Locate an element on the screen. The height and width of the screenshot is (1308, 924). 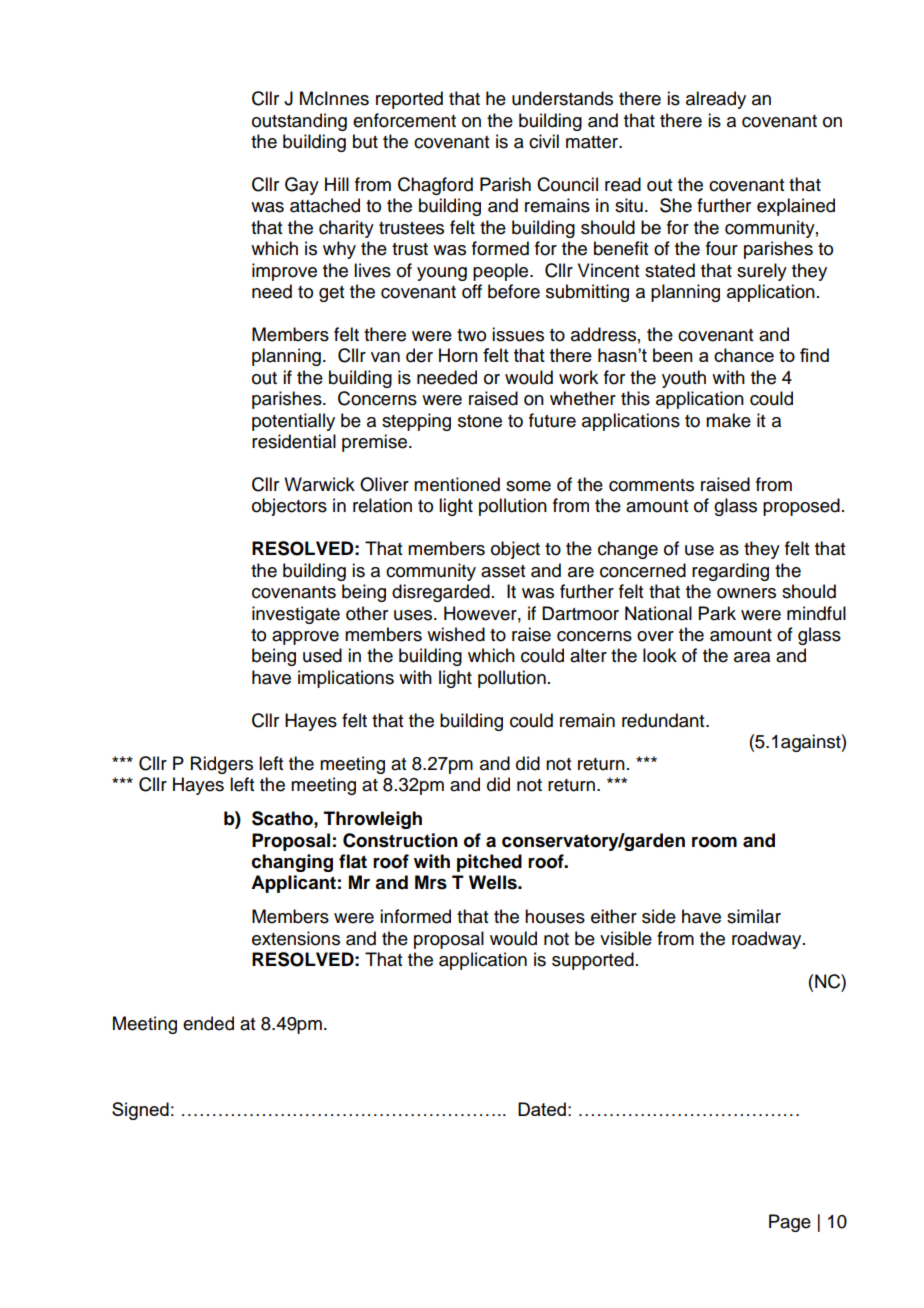
pitched is located at coordinates (489, 863).
